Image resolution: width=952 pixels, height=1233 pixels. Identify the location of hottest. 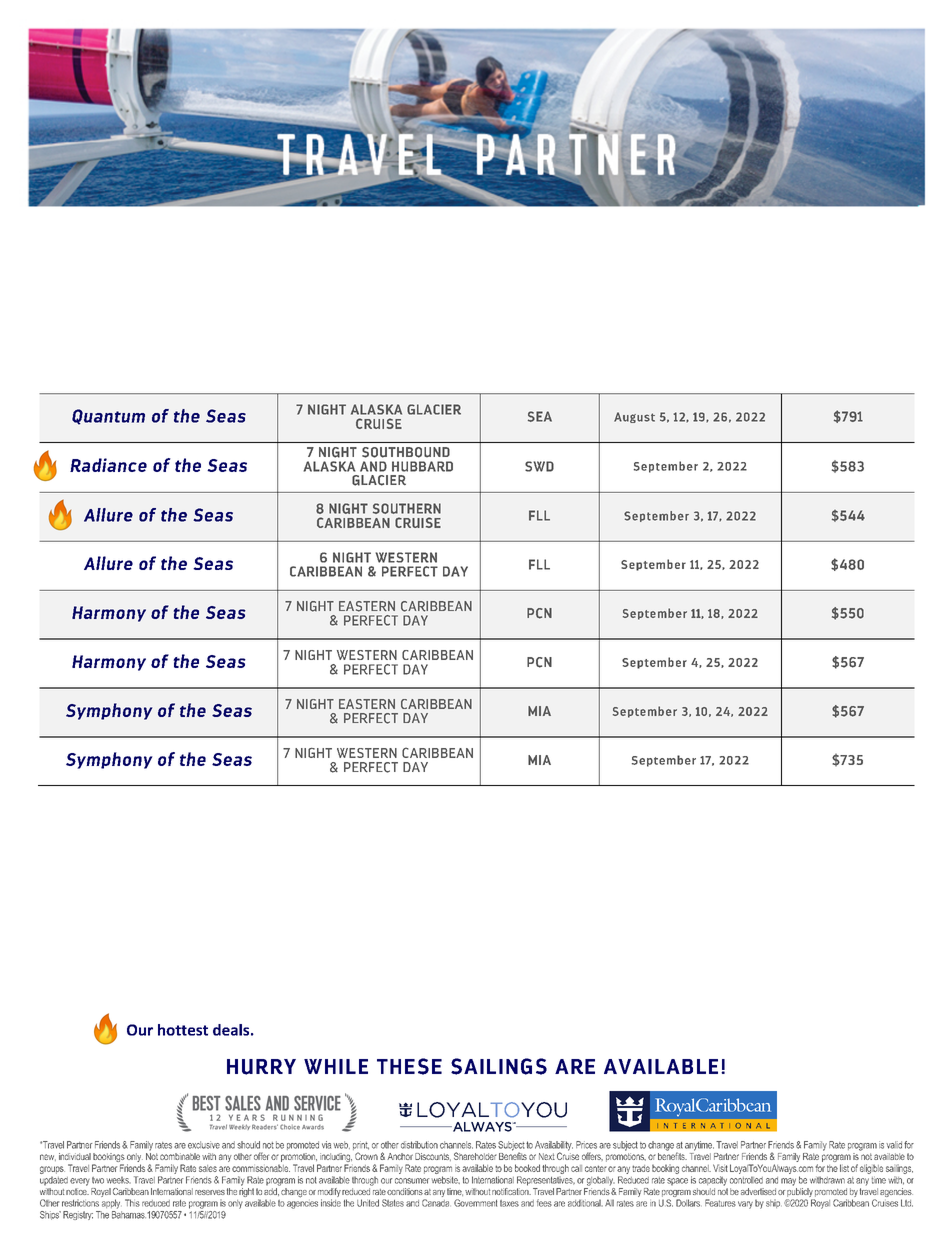
(183, 1030).
